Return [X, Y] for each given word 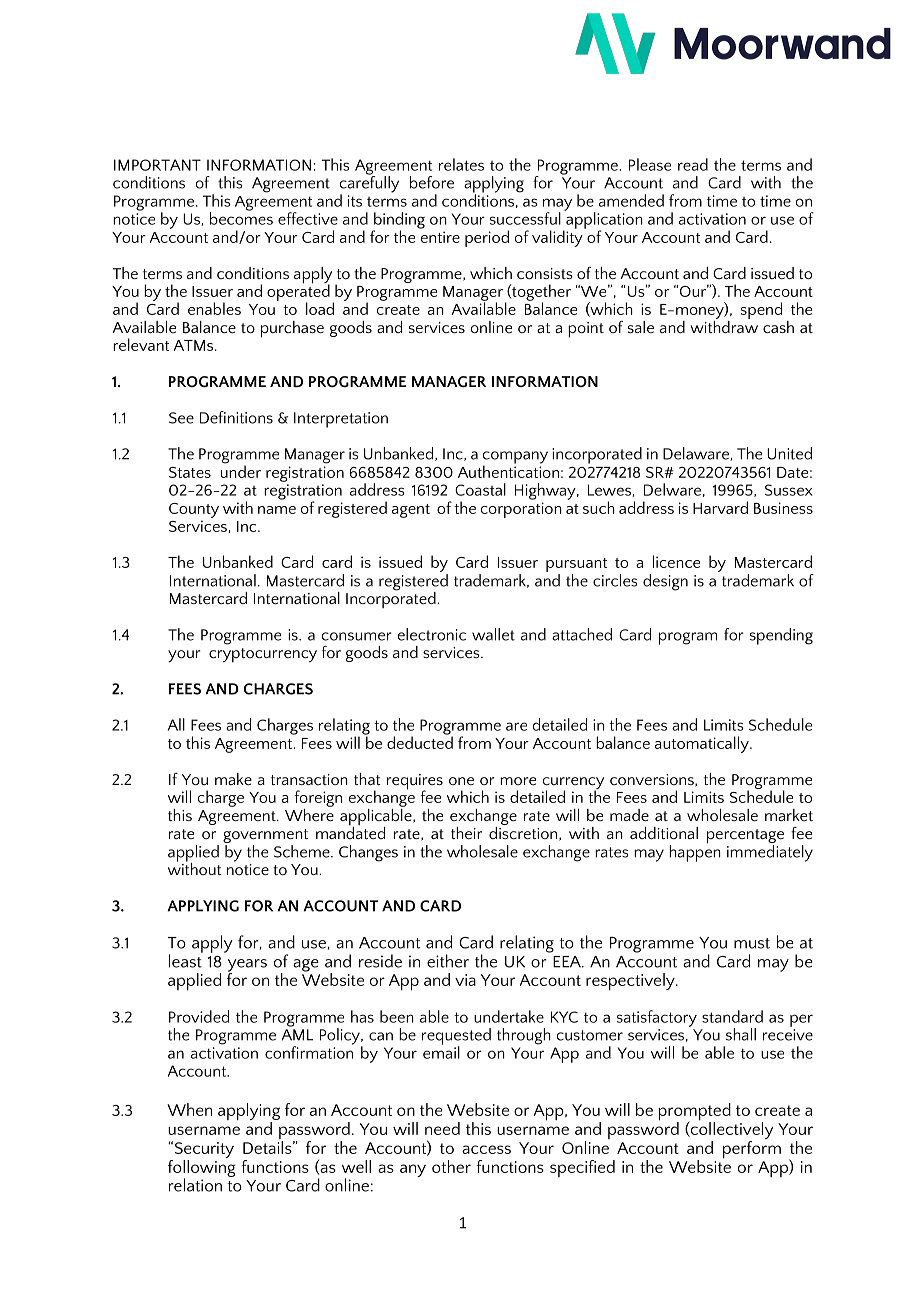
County [194, 510]
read [693, 164]
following [201, 1168]
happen [695, 852]
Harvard [720, 507]
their [466, 833]
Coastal [480, 489]
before [432, 182]
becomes [241, 217]
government [265, 836]
